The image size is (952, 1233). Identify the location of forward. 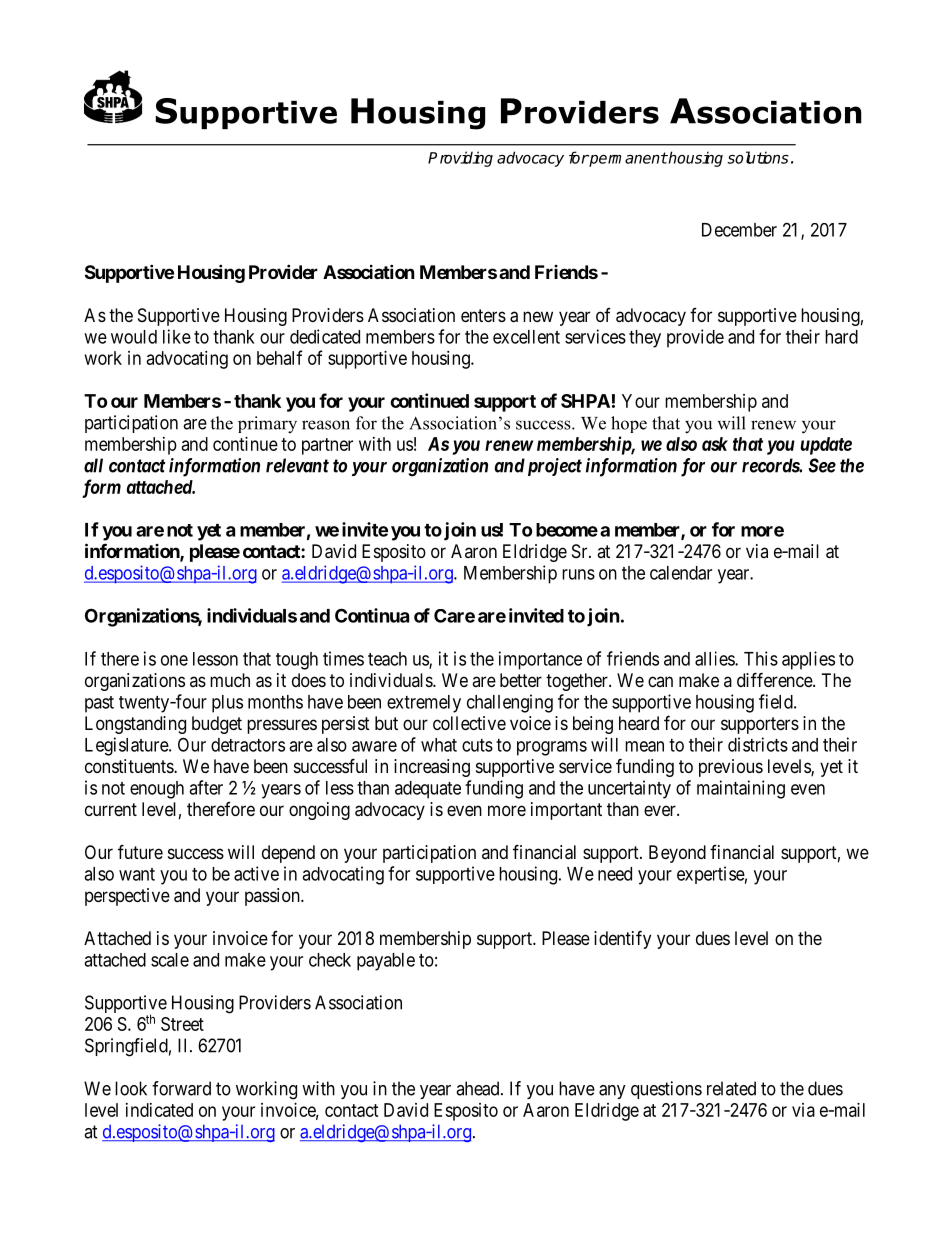
(181, 1088).
